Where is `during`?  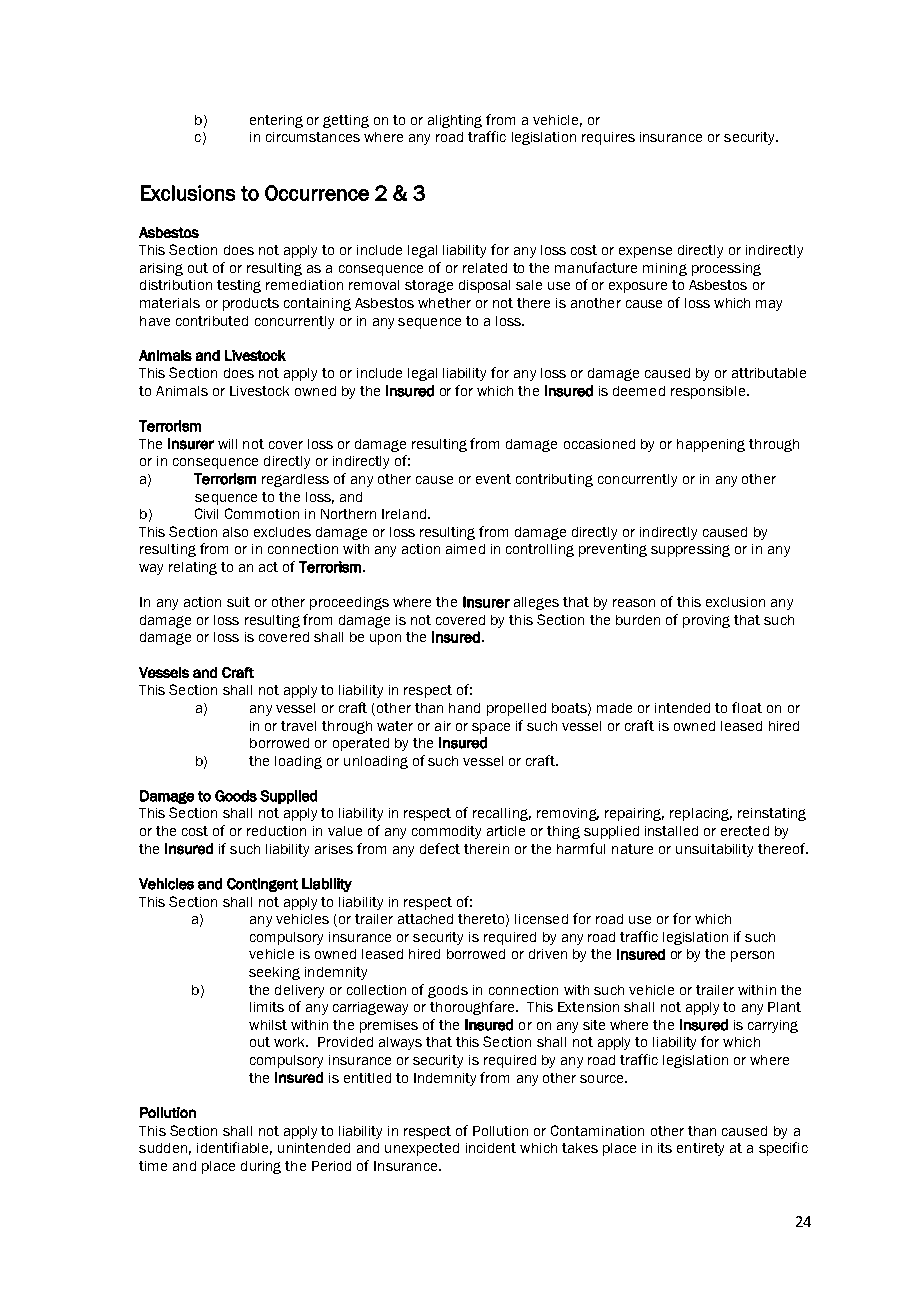
during is located at coordinates (261, 1167).
